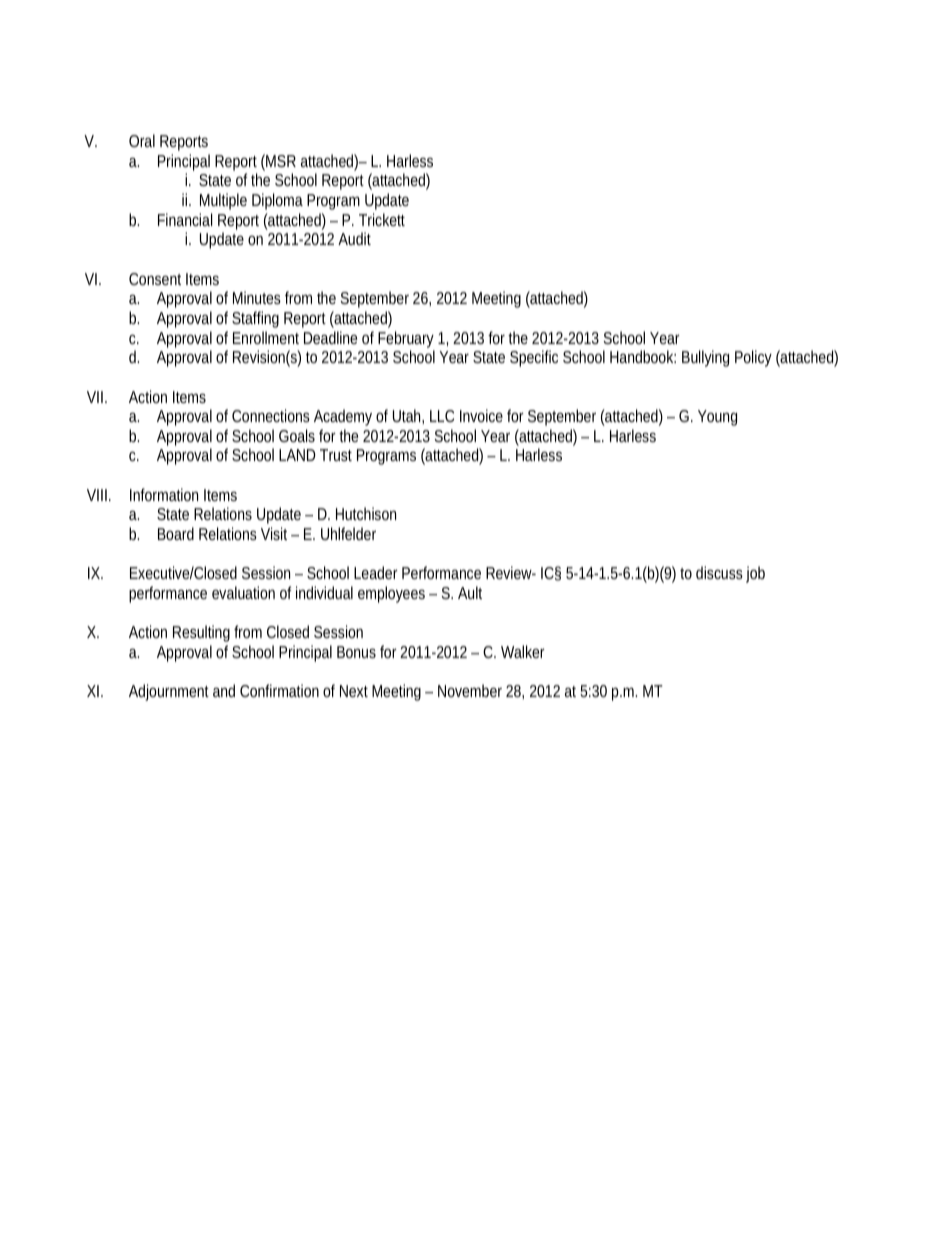 The height and width of the screenshot is (1233, 952). I want to click on November, so click(470, 690).
